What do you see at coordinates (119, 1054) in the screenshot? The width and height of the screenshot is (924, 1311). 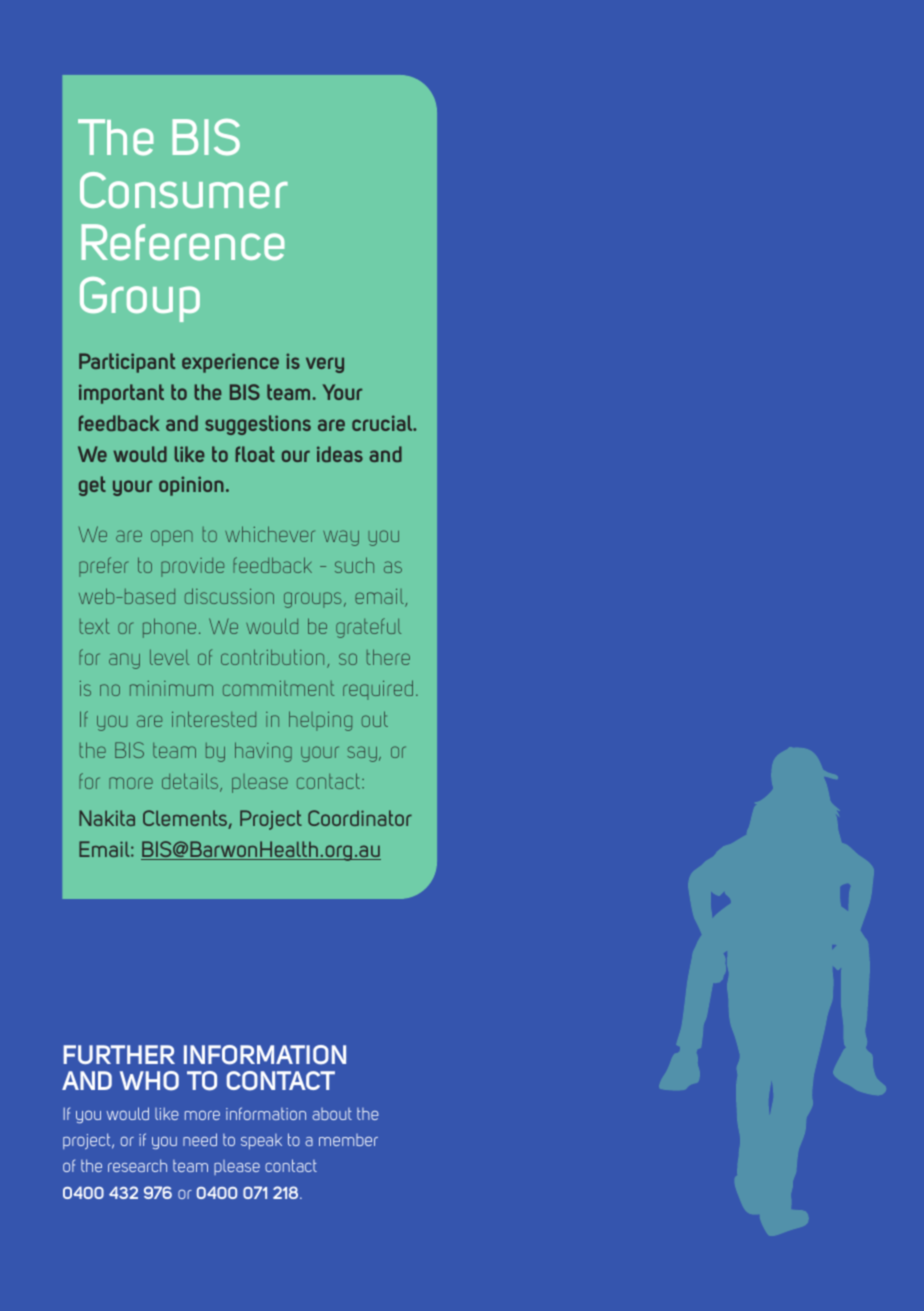 I see `FURTHER` at bounding box center [119, 1054].
